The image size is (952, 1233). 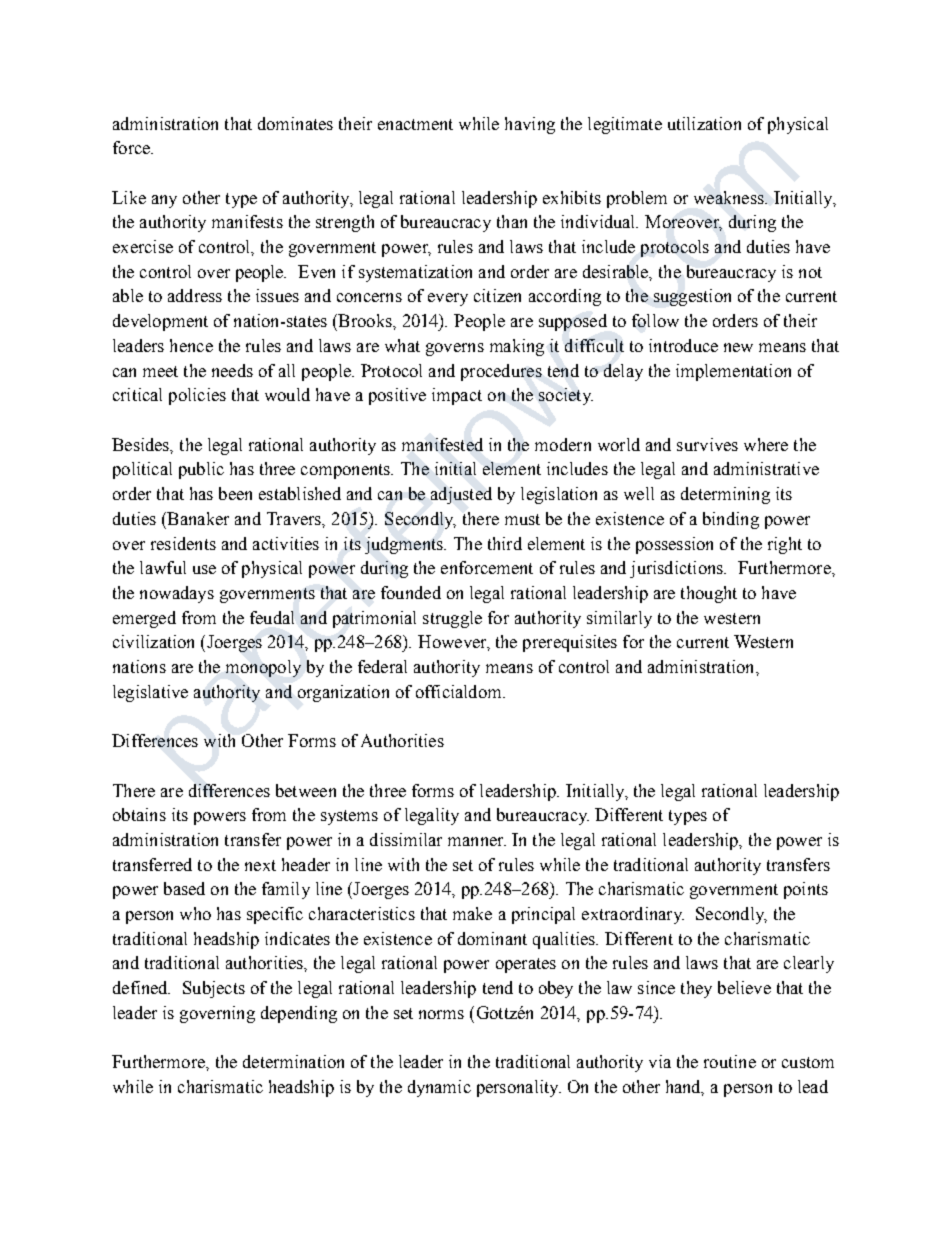 I want to click on implementation, so click(x=733, y=372).
